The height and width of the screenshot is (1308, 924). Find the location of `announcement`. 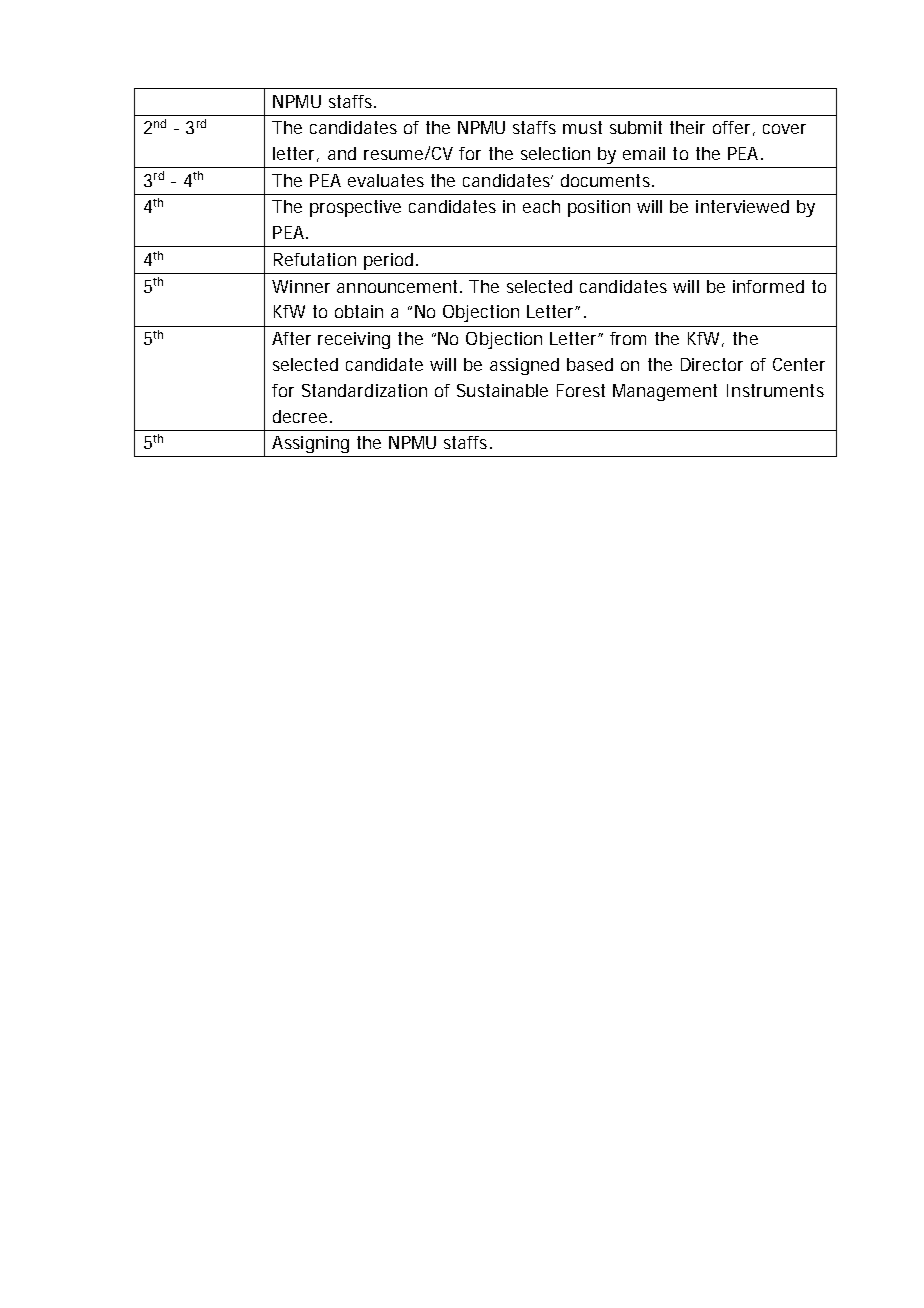

announcement is located at coordinates (399, 286).
